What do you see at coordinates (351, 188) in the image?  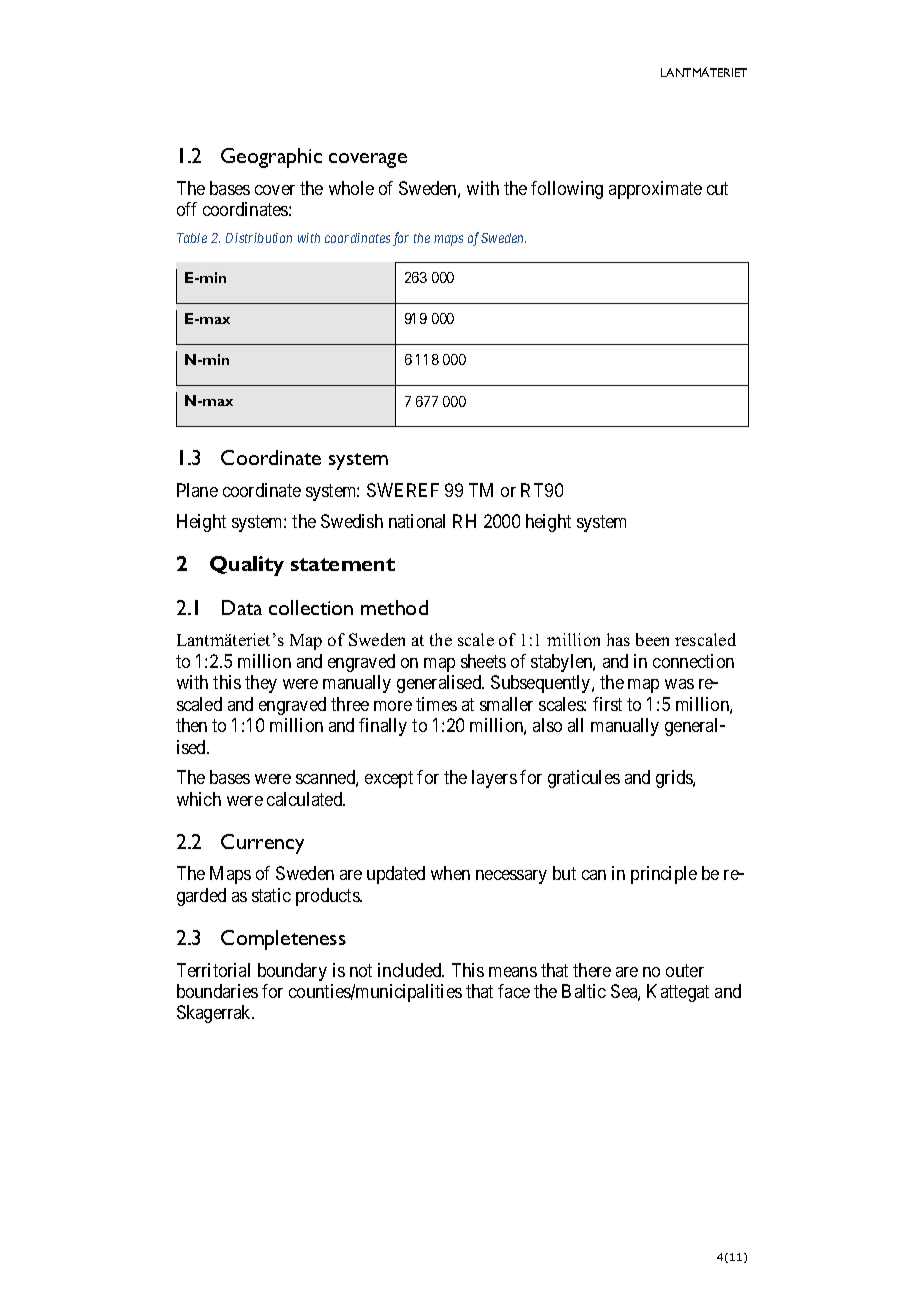 I see `whole` at bounding box center [351, 188].
